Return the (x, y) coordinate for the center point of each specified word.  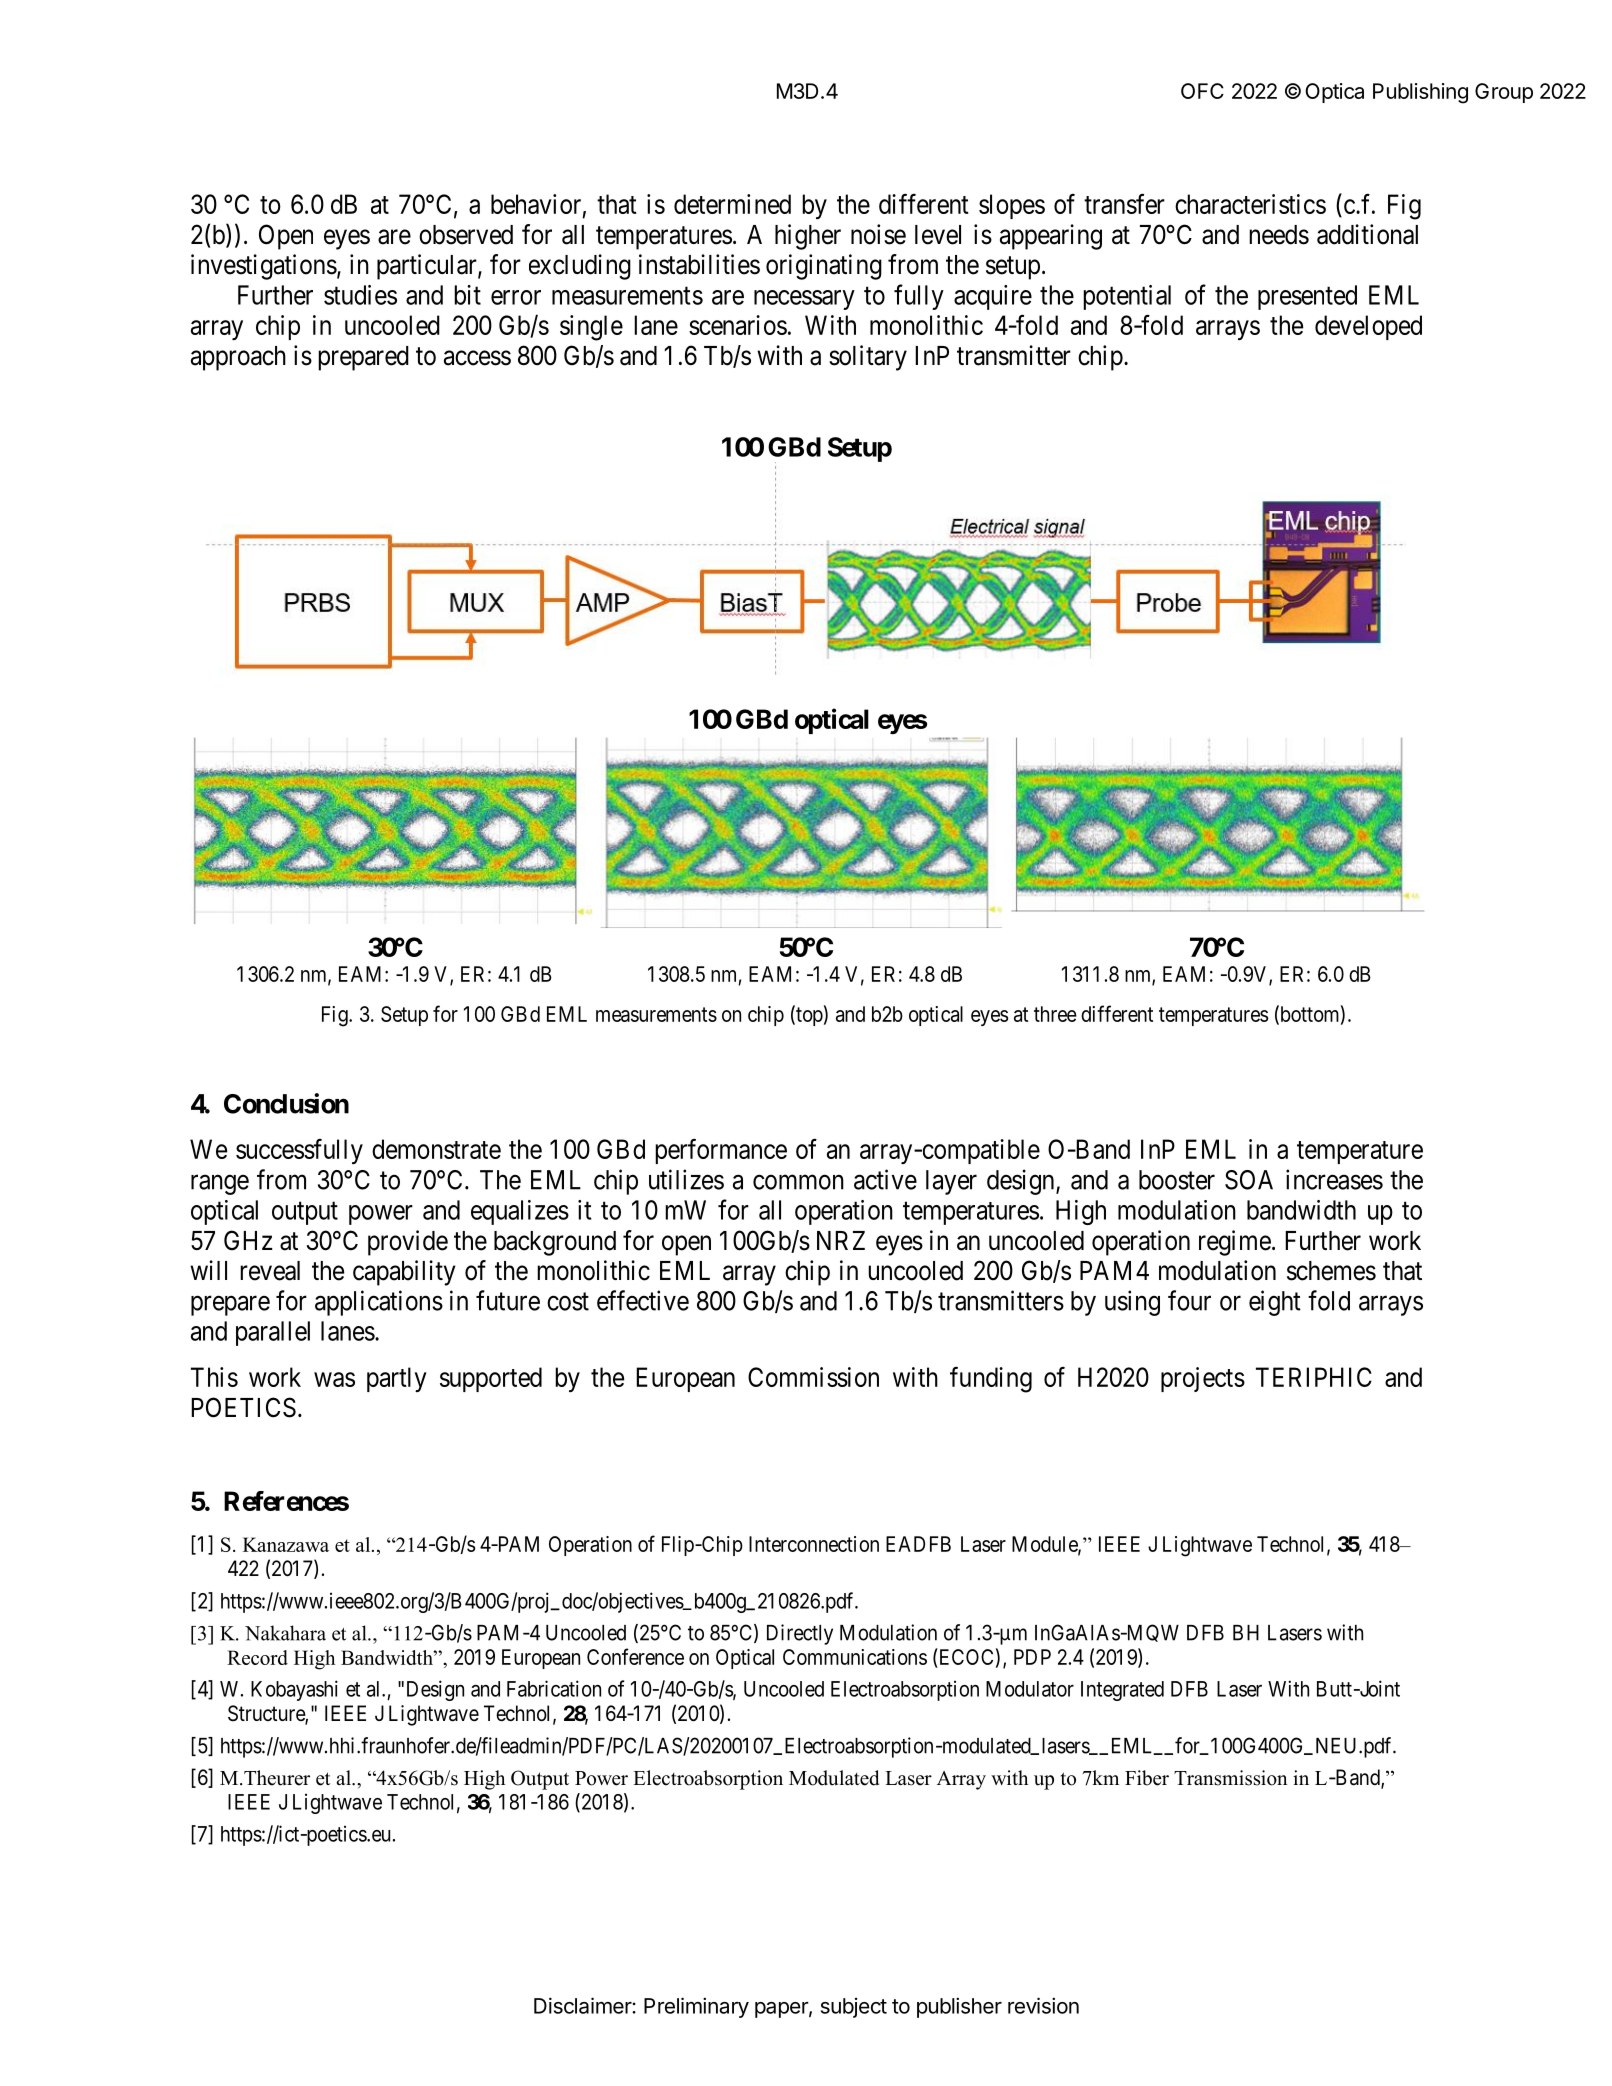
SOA (1249, 1180)
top (808, 1016)
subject (854, 2008)
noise (878, 234)
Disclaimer (583, 2005)
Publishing (1420, 93)
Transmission (1231, 1778)
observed (466, 235)
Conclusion (286, 1103)
